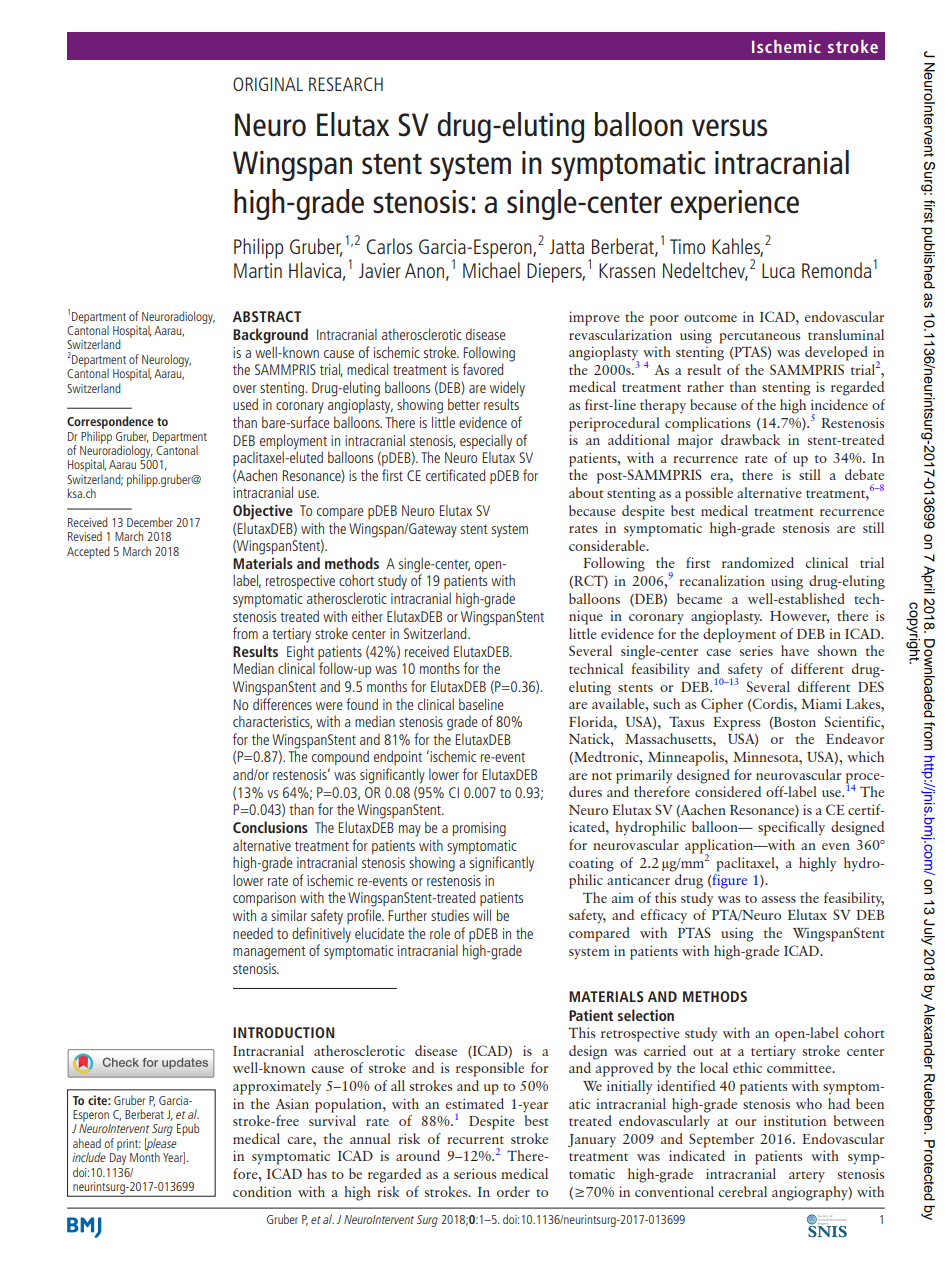 This document has width=952, height=1270. I want to click on serious, so click(475, 1173).
